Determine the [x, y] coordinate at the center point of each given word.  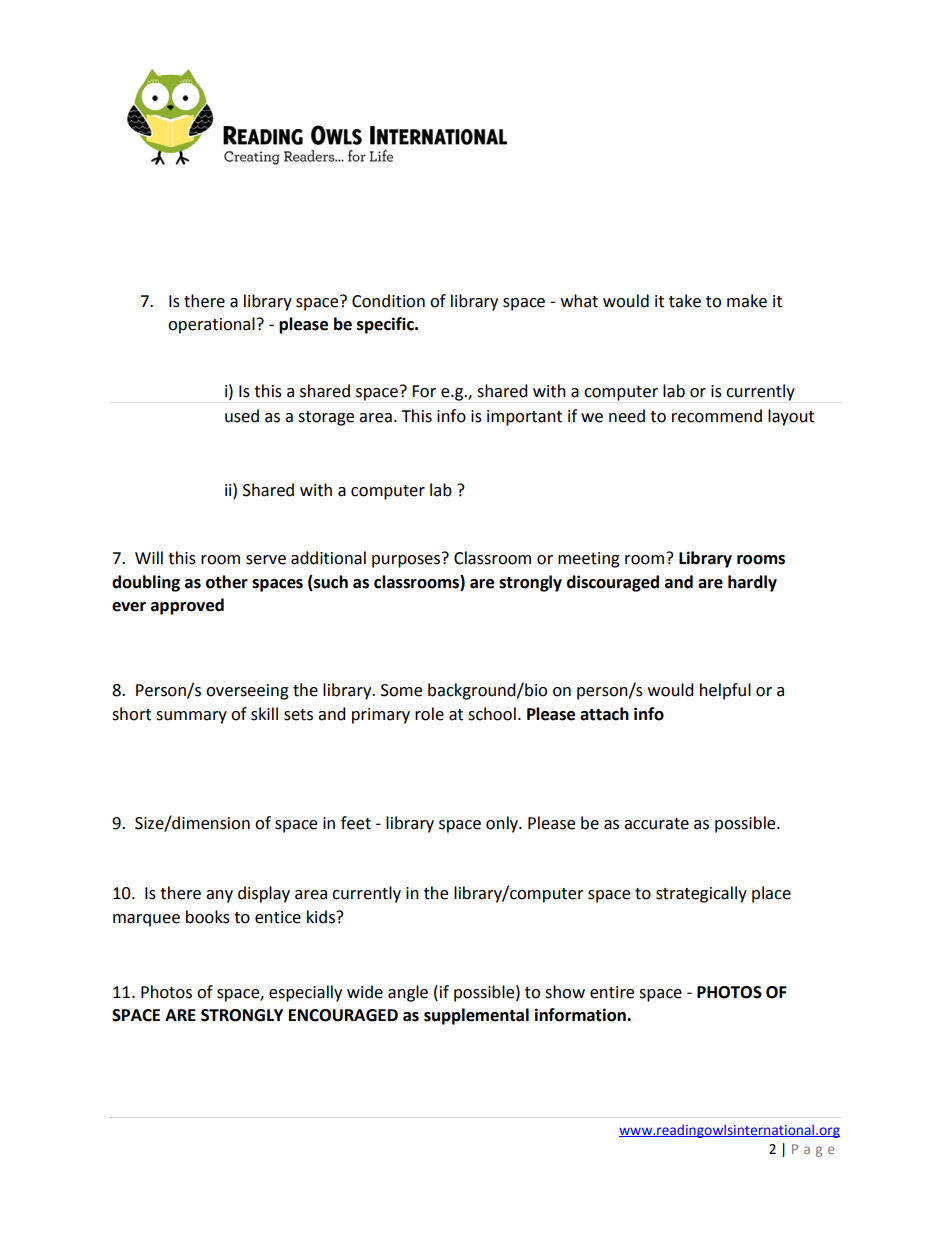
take [685, 301]
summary [191, 717]
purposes [407, 560]
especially [305, 993]
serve [266, 560]
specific [386, 325]
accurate [656, 824]
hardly [752, 583]
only [503, 824]
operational [211, 325]
